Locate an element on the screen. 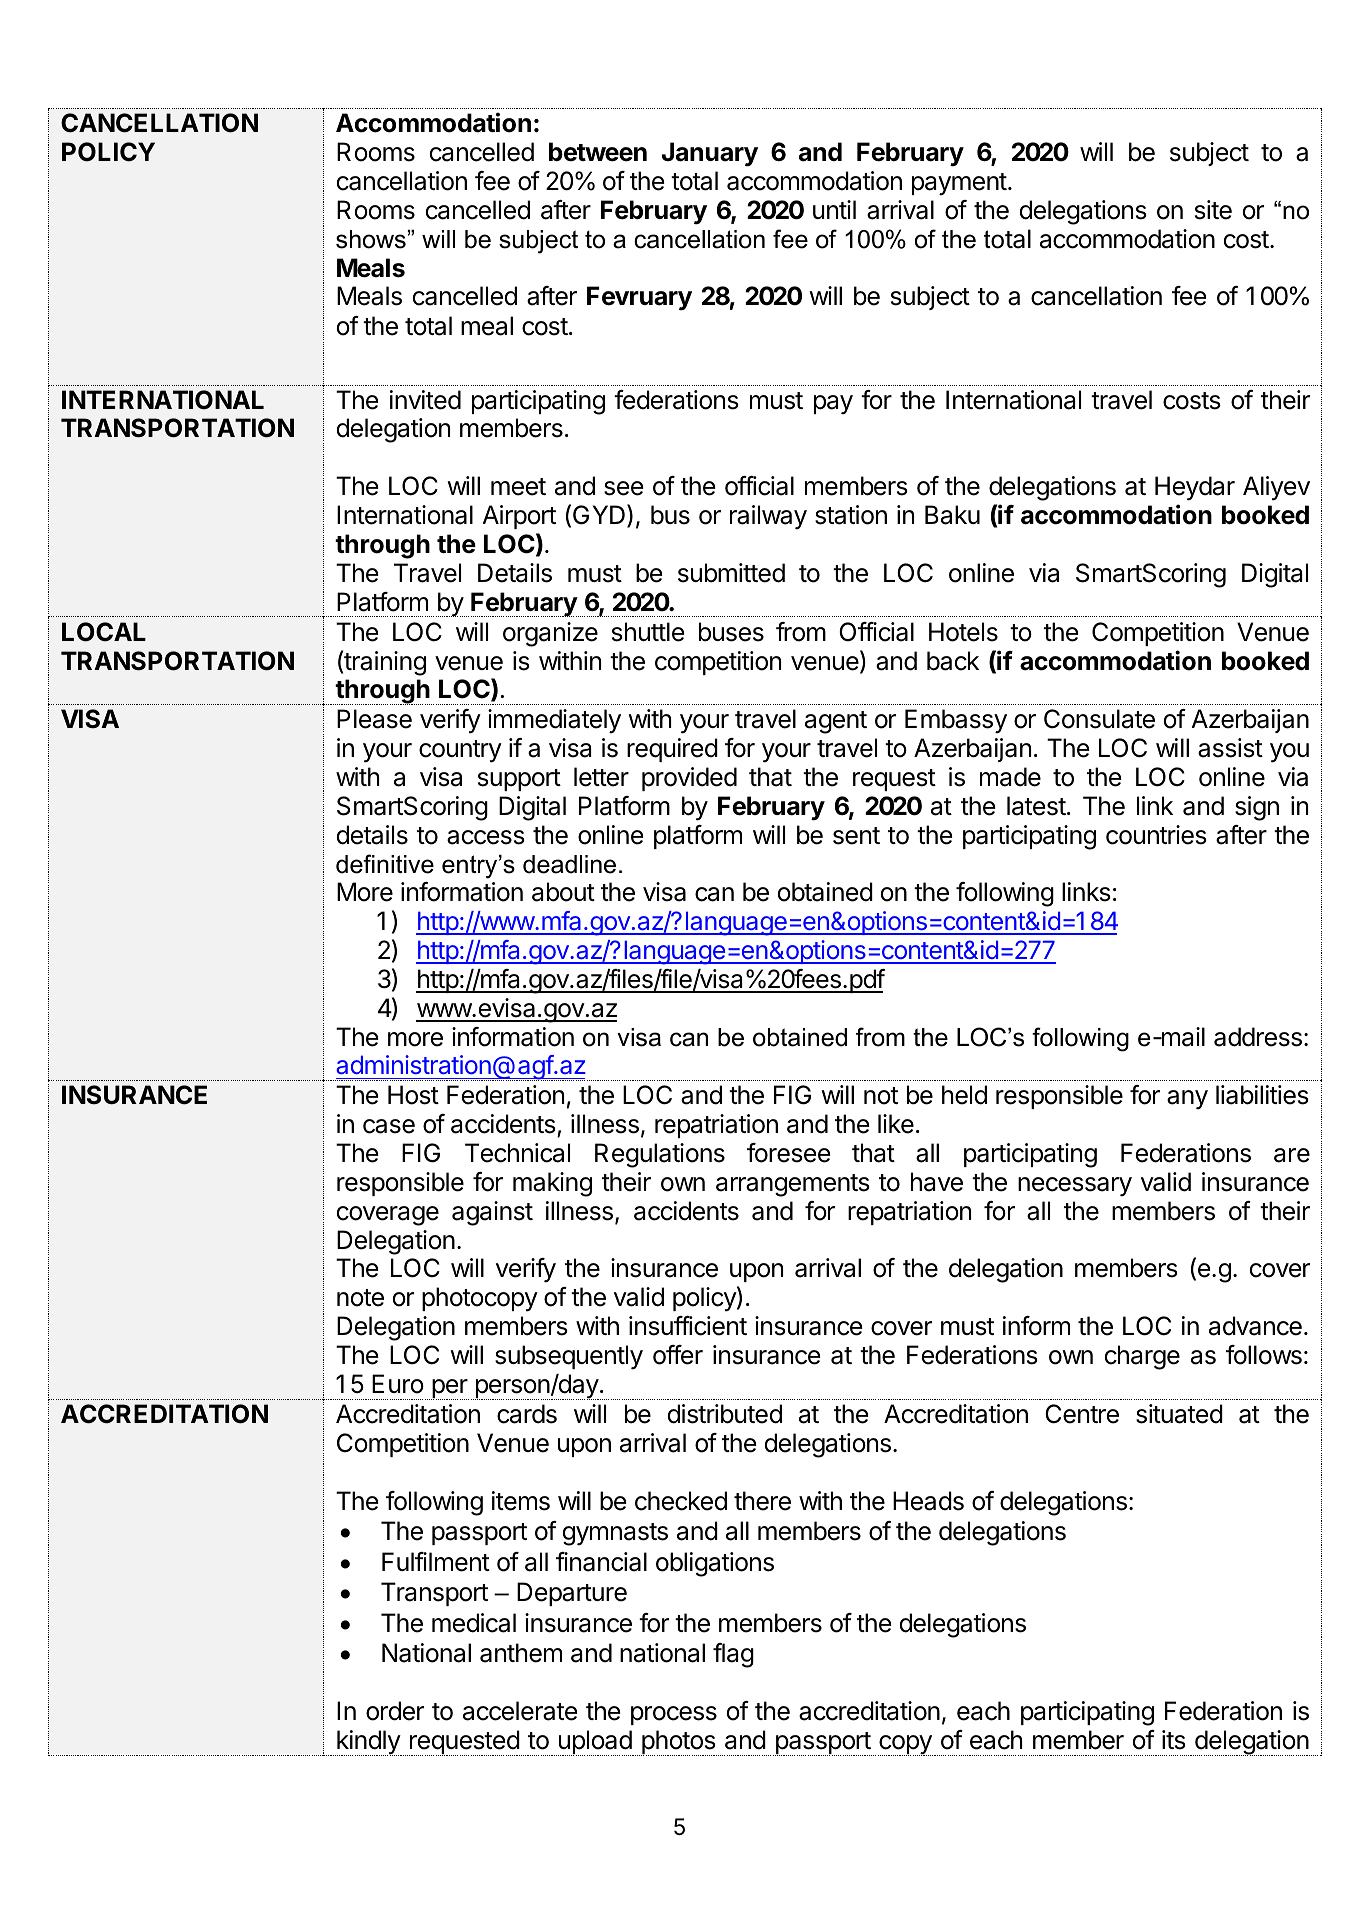 This screenshot has width=1357, height=1920. site is located at coordinates (1213, 210).
